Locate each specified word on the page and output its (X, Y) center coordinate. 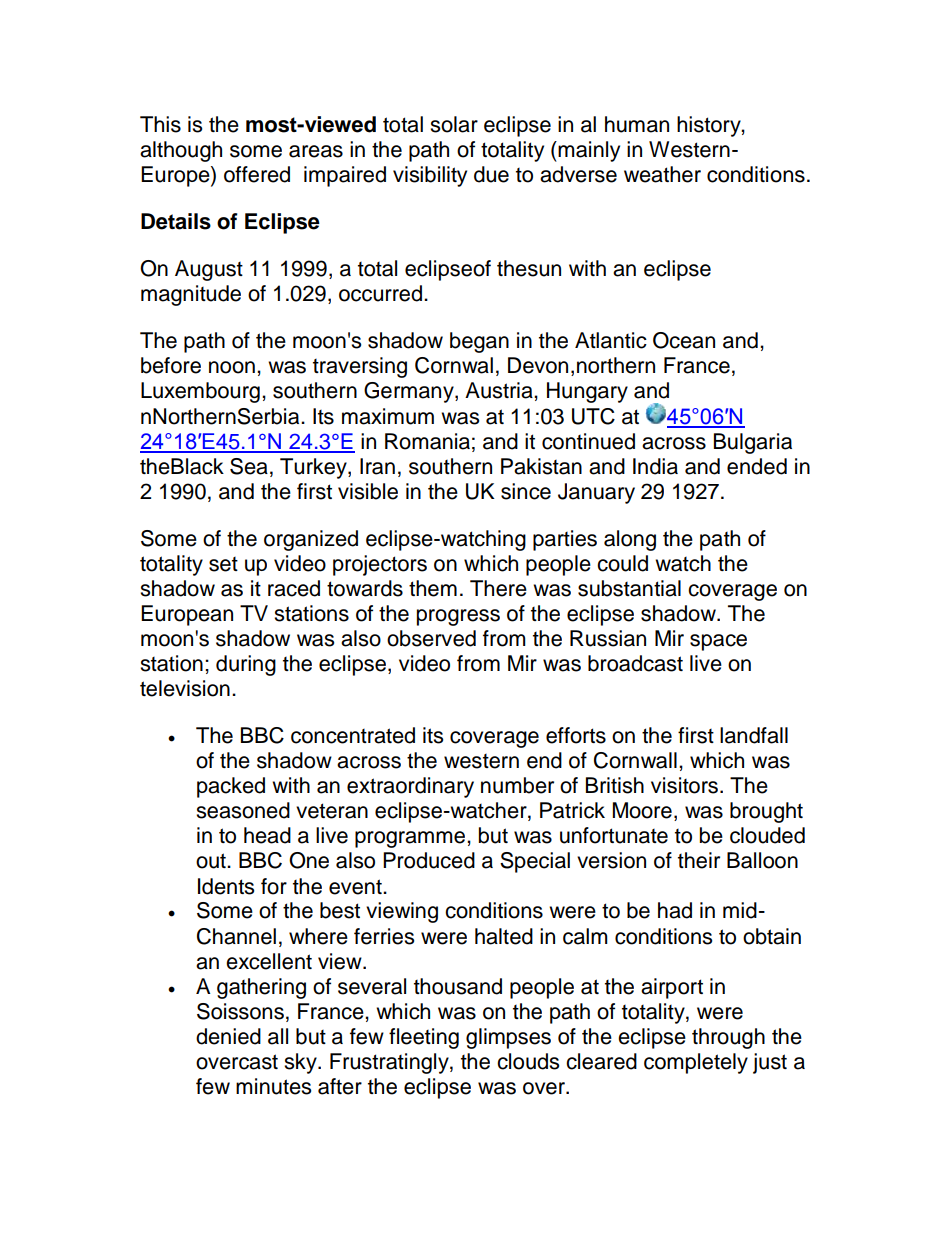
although (181, 151)
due (491, 174)
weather (662, 174)
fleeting (424, 1038)
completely (696, 1063)
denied (228, 1036)
